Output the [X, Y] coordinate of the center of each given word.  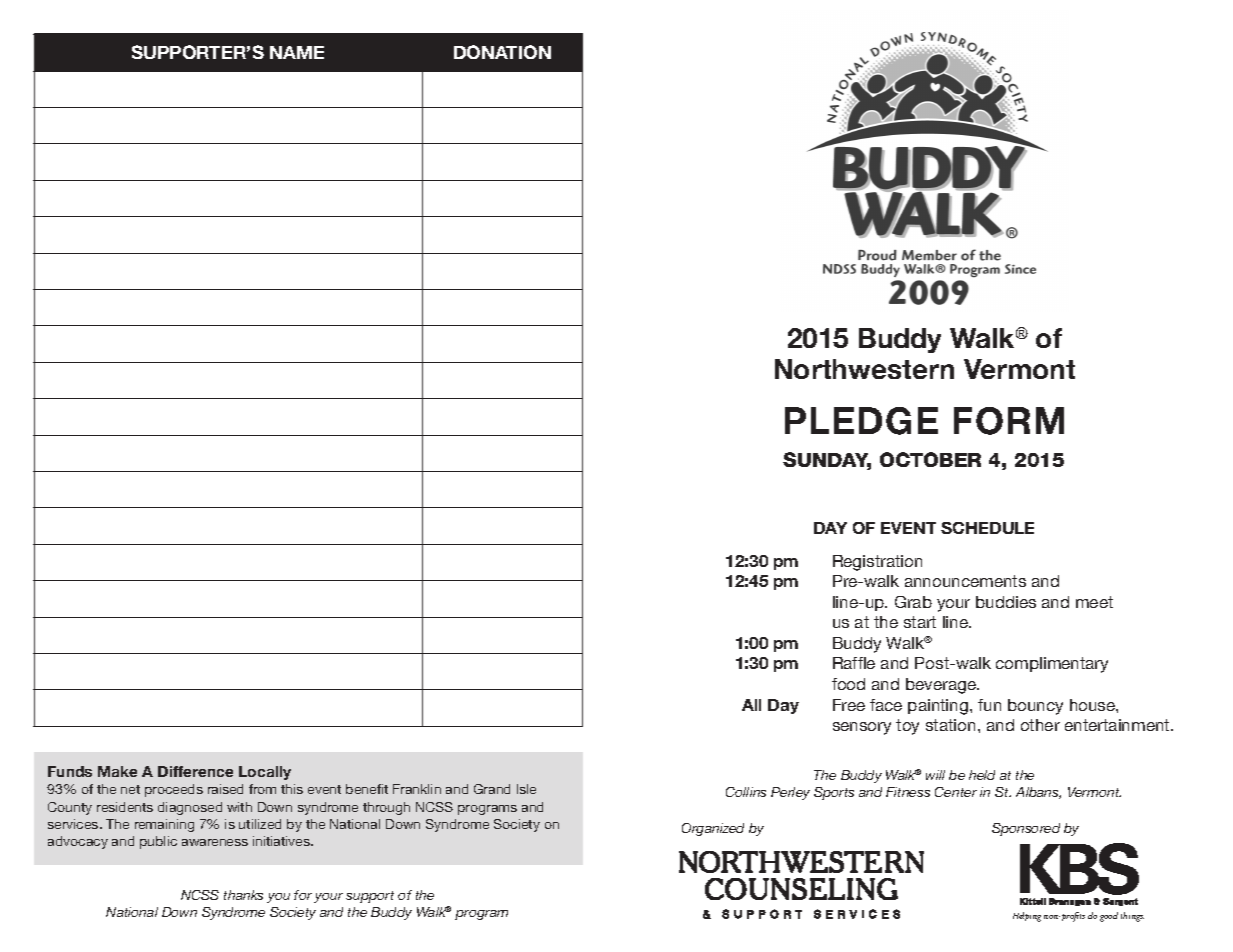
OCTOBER [930, 459]
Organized [713, 829]
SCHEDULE [987, 528]
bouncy [1035, 707]
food [848, 684]
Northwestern [864, 369]
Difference [195, 771]
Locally [265, 773]
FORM [1009, 421]
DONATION [502, 52]
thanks [243, 895]
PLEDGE [861, 421]
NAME [297, 52]
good [1109, 917]
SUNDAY [827, 461]
